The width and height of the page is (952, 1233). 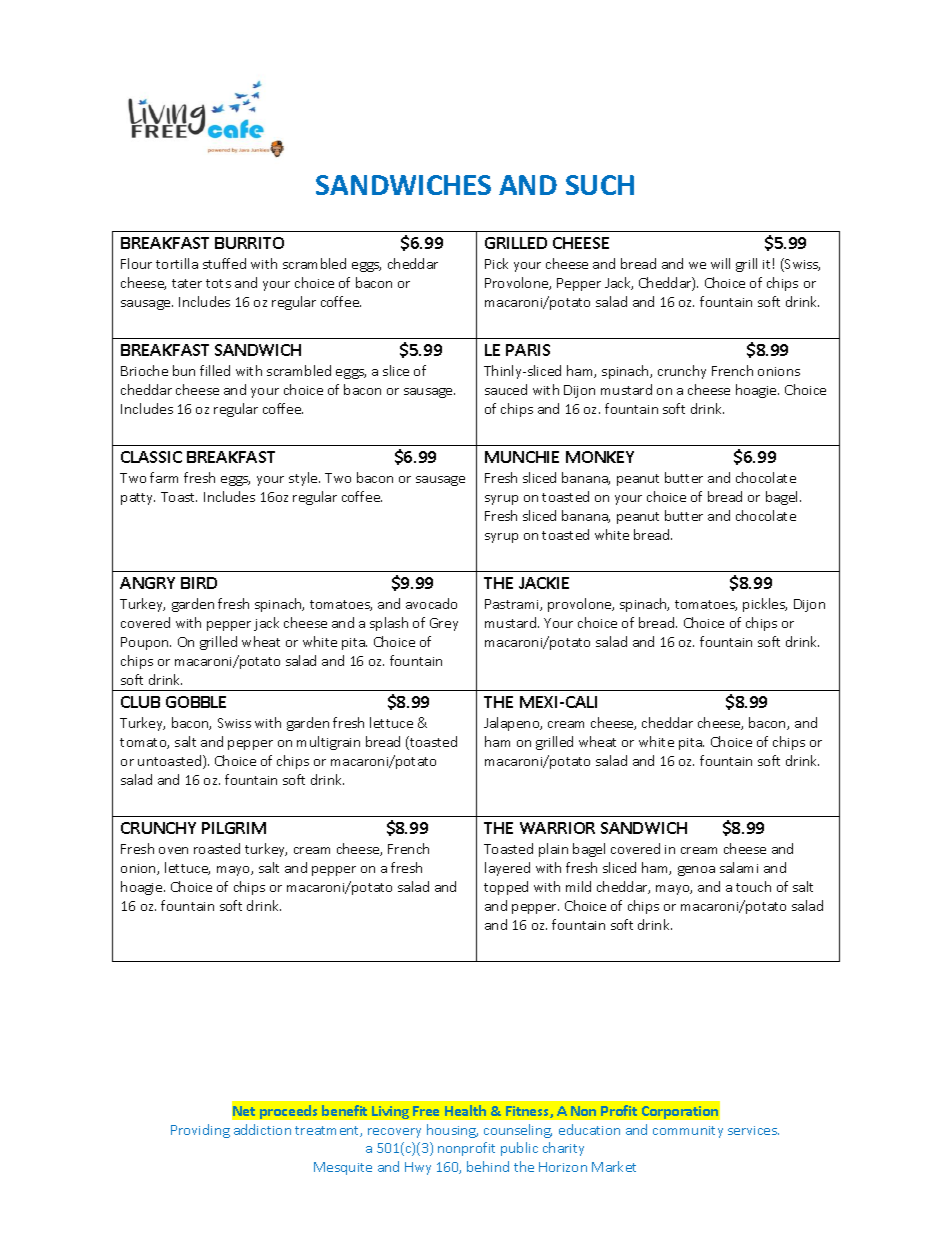 What do you see at coordinates (696, 871) in the page?
I see `genoa` at bounding box center [696, 871].
